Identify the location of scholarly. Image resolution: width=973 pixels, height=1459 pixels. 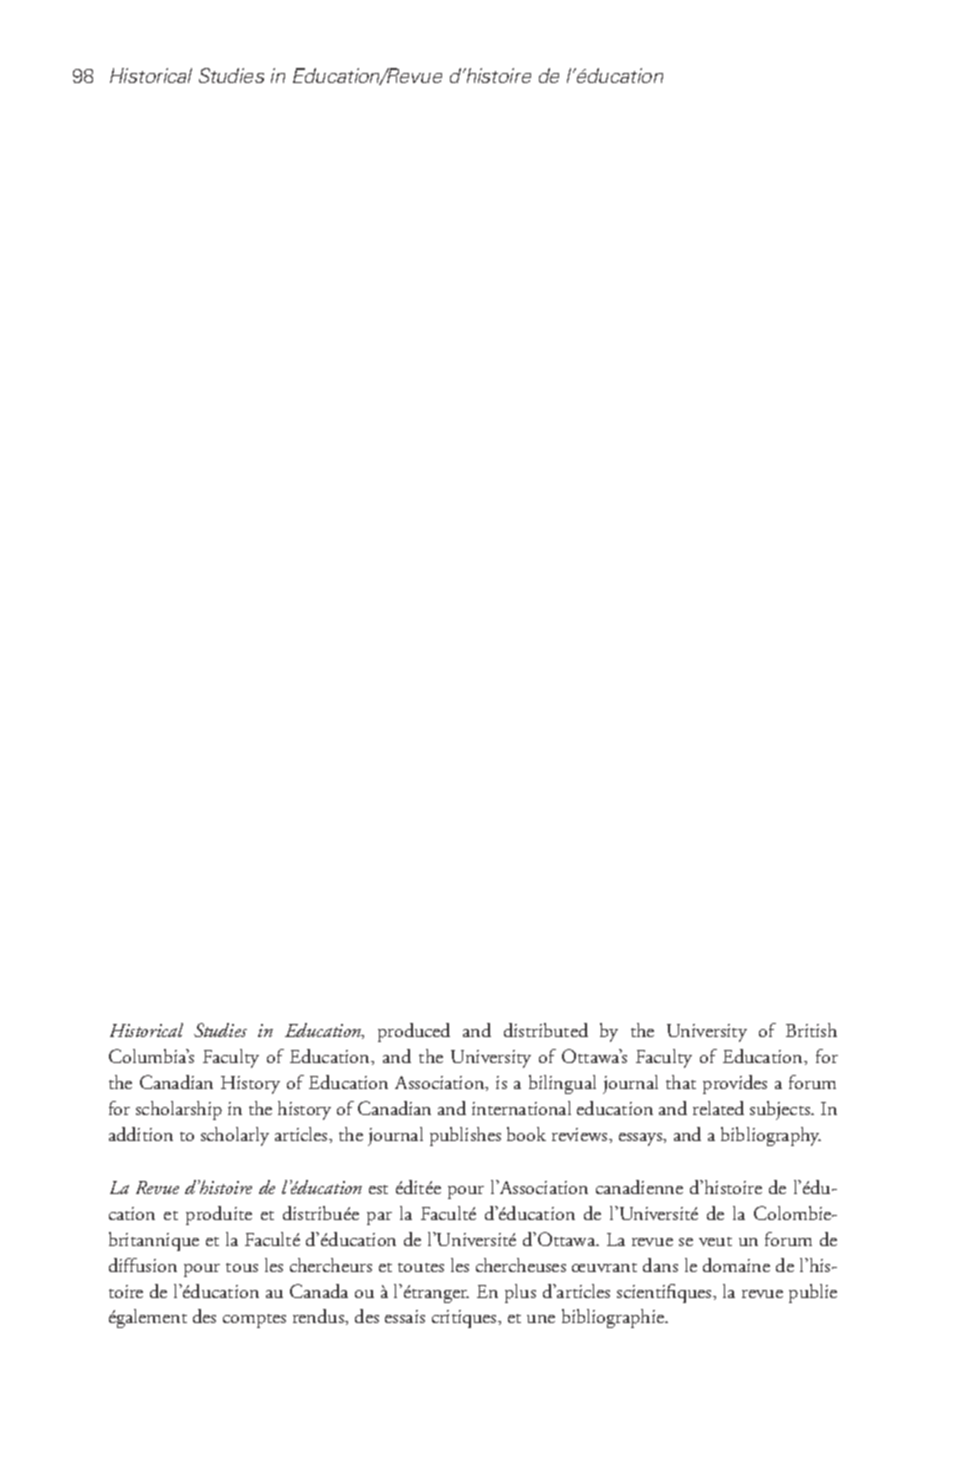
(235, 1136).
